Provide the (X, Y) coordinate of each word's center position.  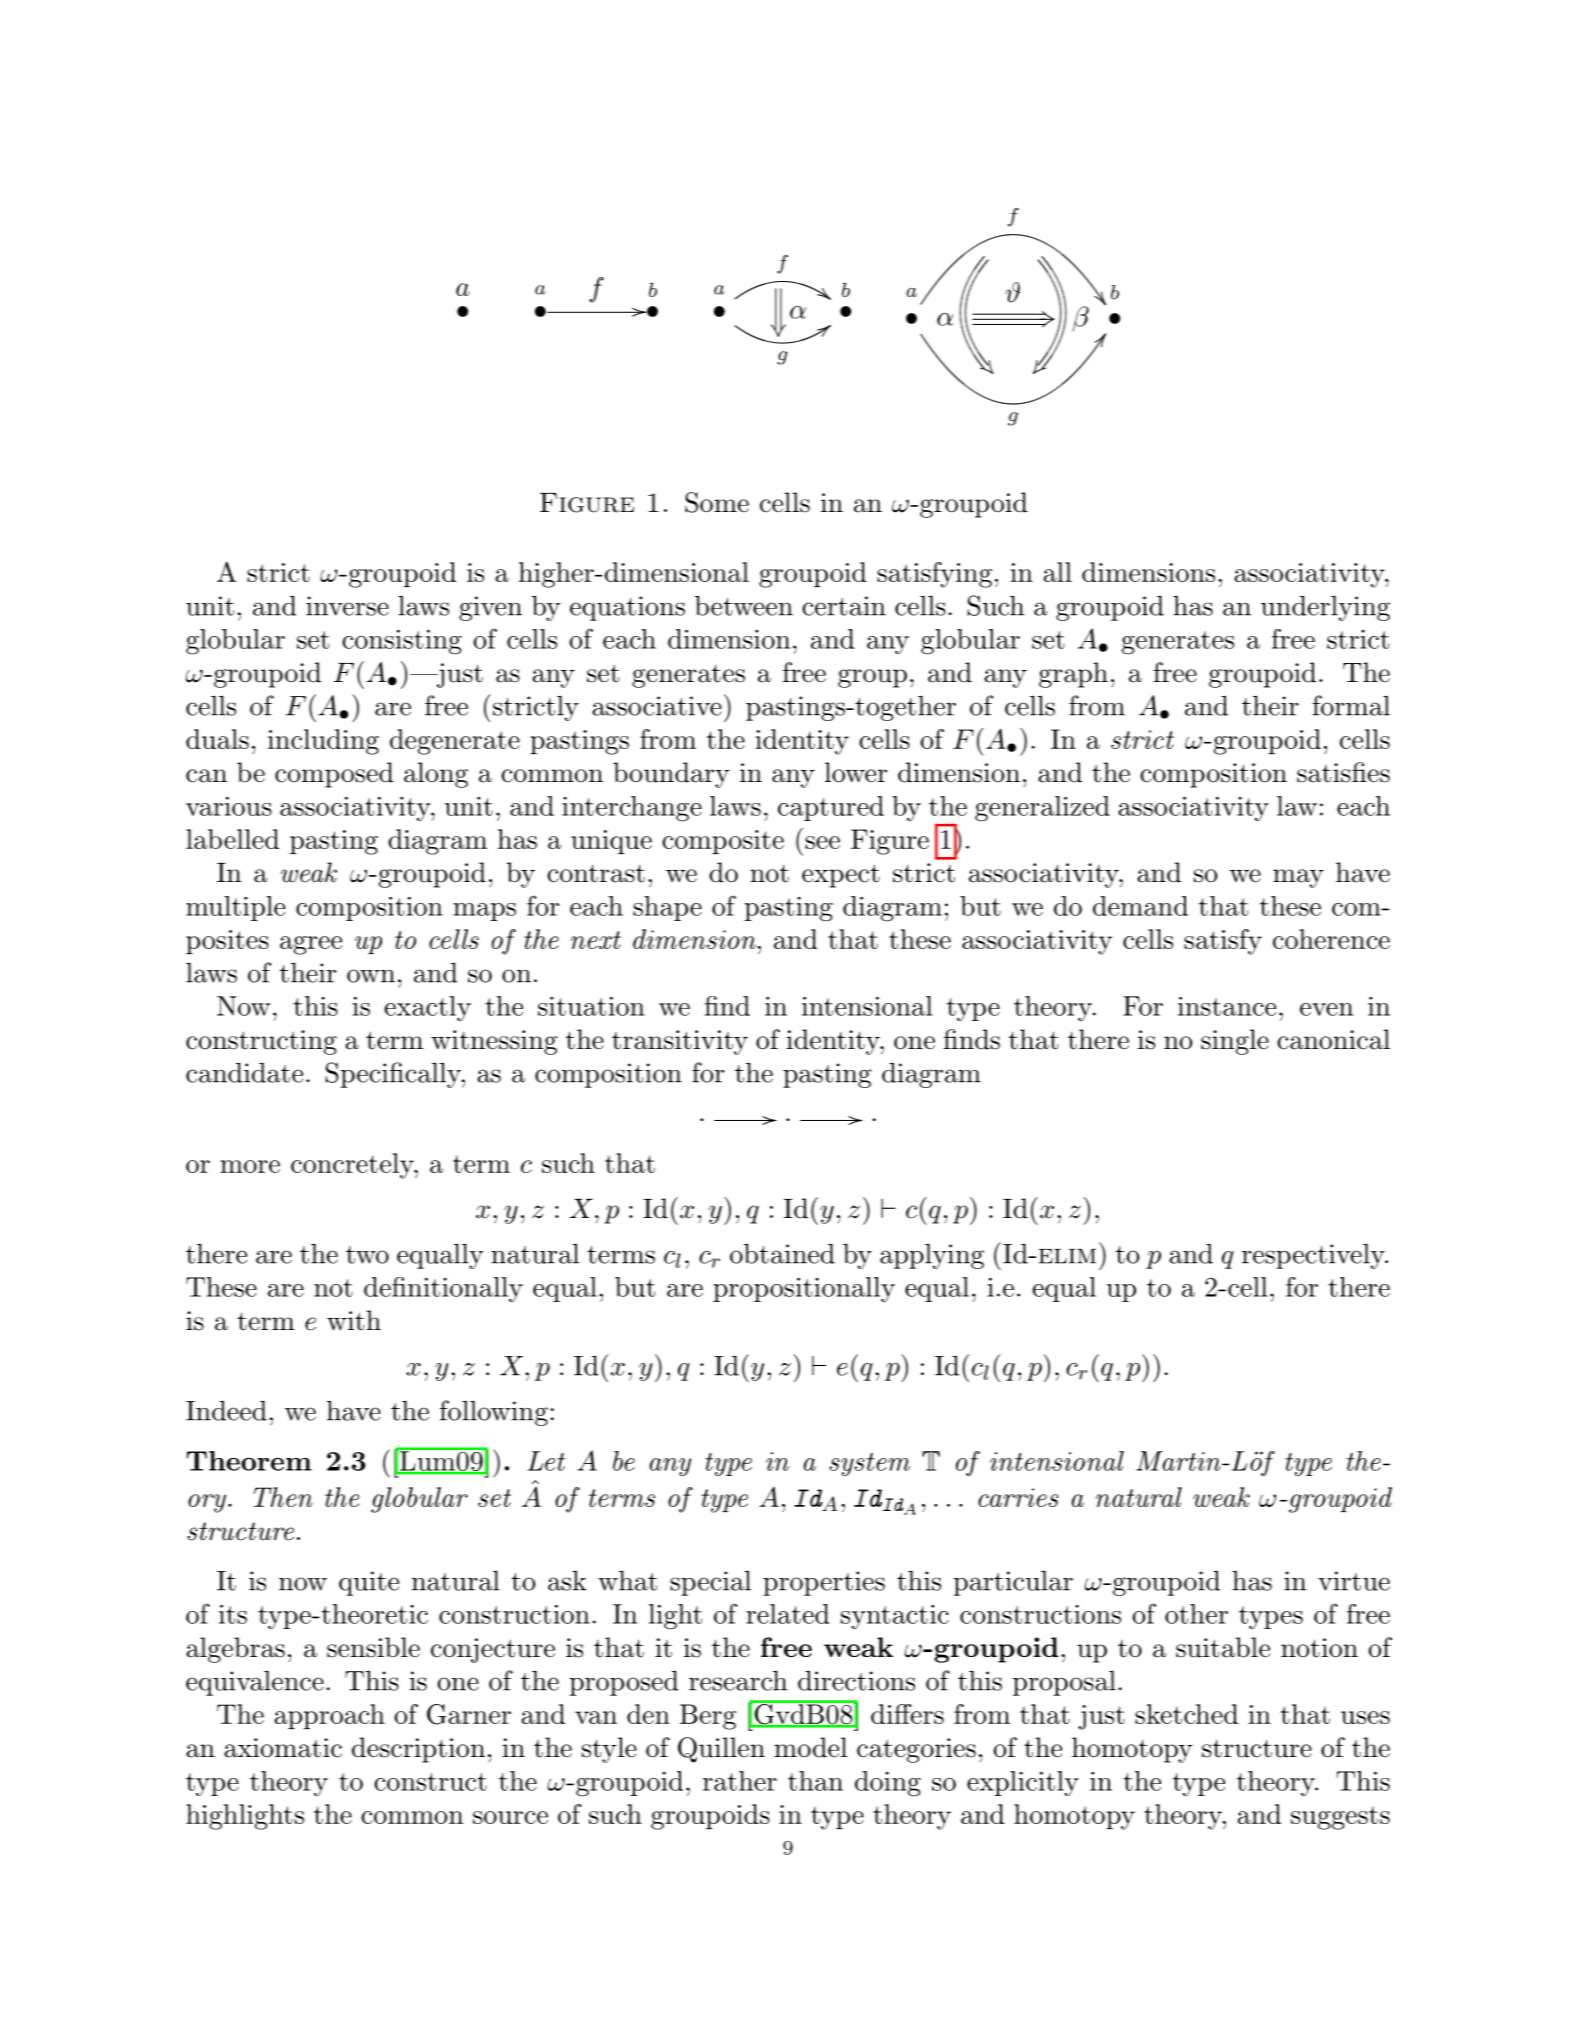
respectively (1314, 1256)
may (1298, 878)
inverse (347, 606)
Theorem (249, 1461)
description (418, 1750)
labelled (232, 839)
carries (1018, 1497)
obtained (782, 1253)
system (869, 1465)
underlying (1325, 608)
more (250, 1166)
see (822, 842)
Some (717, 502)
